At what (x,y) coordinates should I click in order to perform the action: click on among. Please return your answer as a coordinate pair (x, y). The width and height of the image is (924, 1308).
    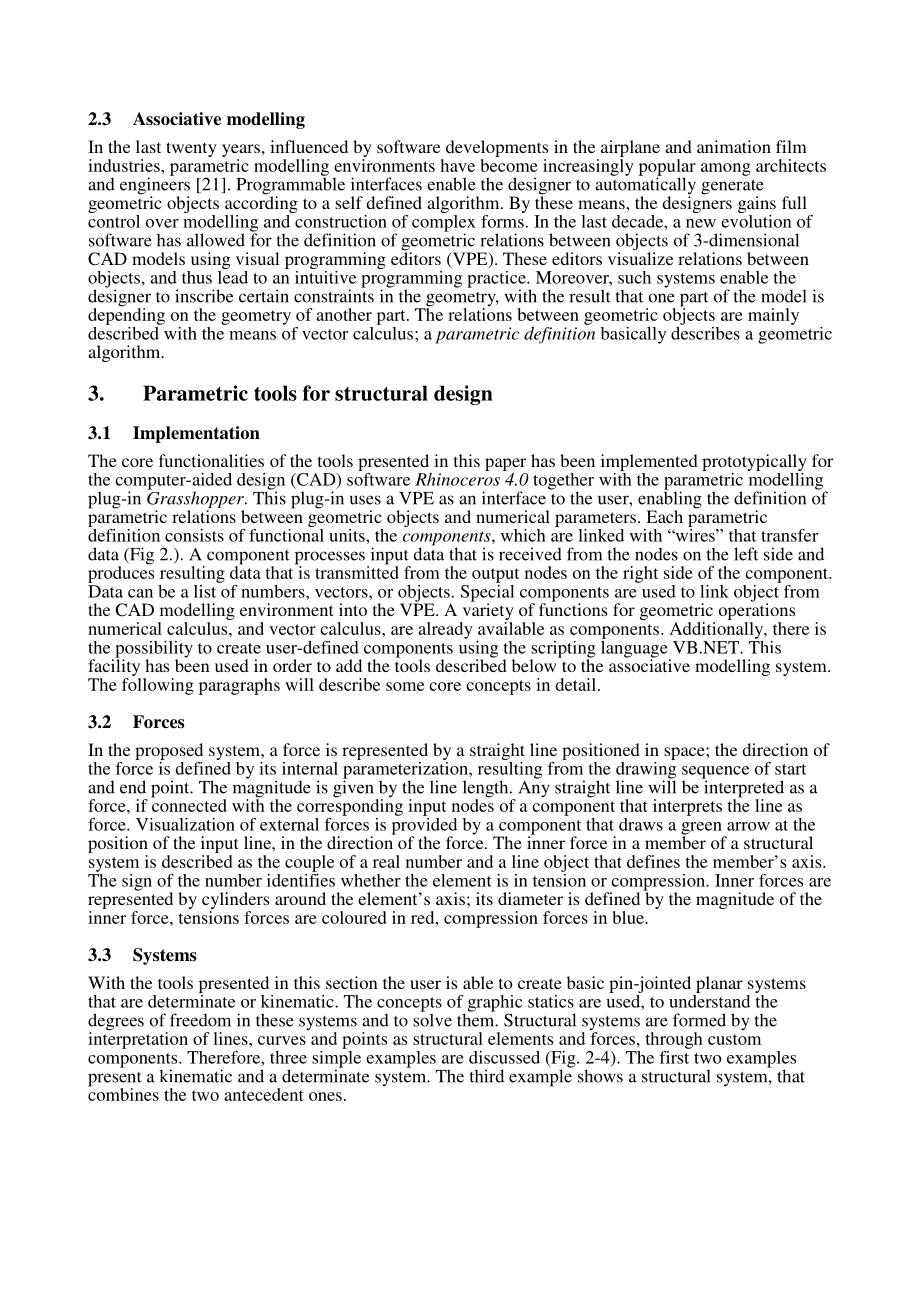
    Looking at the image, I should click on (726, 169).
